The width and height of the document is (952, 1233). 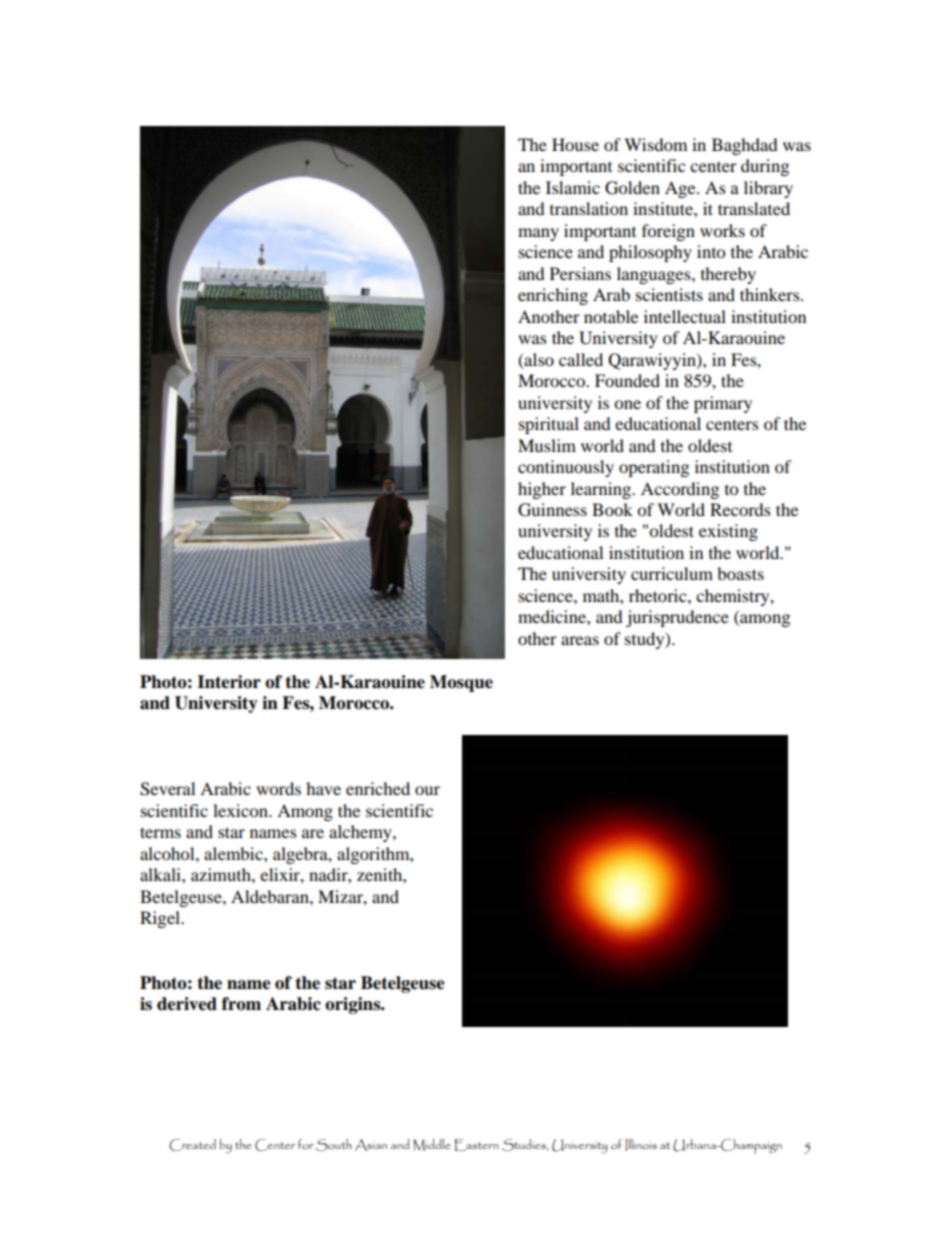 I want to click on Created, so click(x=192, y=1145).
